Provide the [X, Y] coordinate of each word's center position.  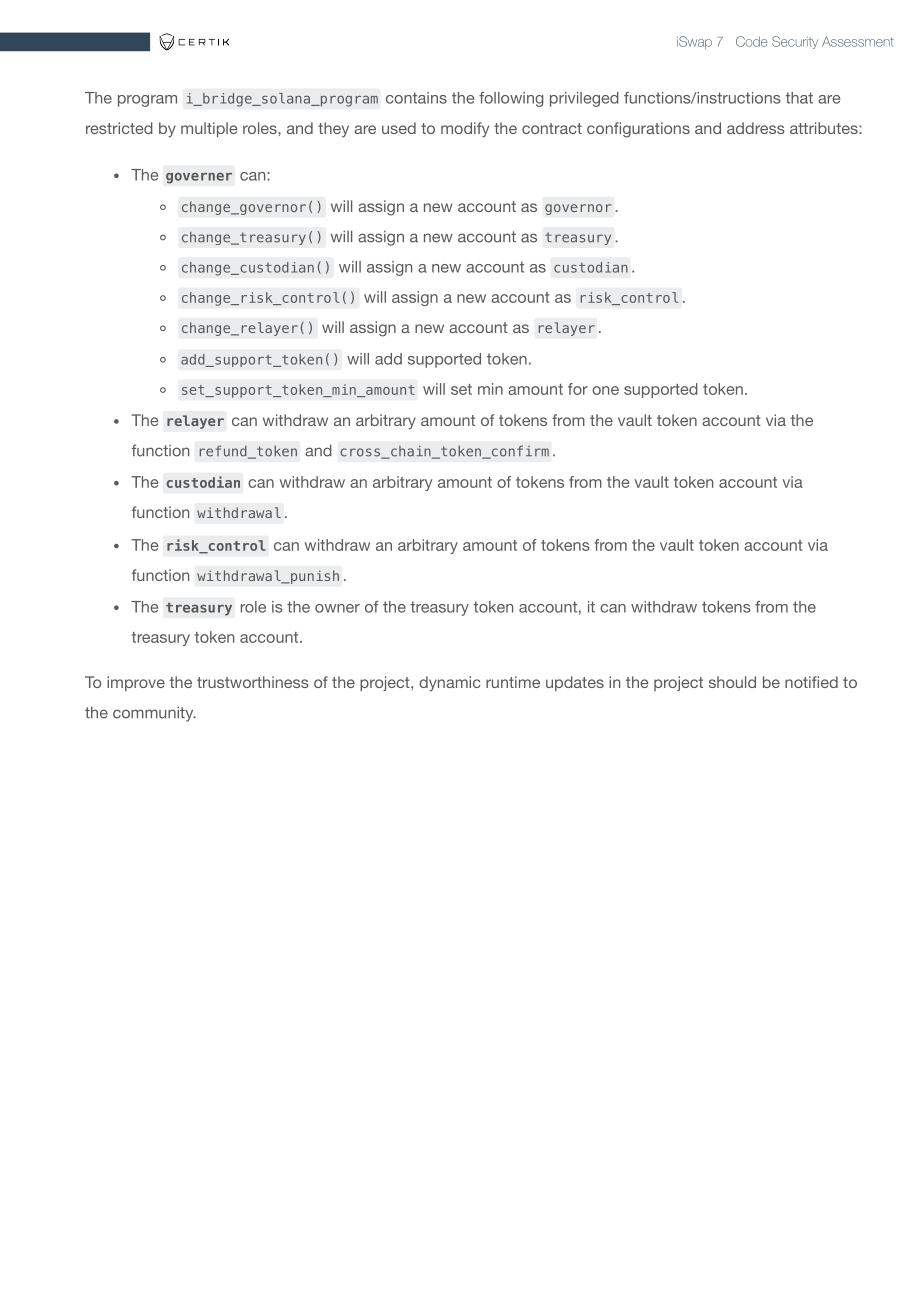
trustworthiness [253, 682]
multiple [209, 129]
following [511, 99]
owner [337, 608]
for [578, 389]
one [605, 390]
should [732, 682]
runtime [513, 682]
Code [751, 41]
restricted [119, 128]
